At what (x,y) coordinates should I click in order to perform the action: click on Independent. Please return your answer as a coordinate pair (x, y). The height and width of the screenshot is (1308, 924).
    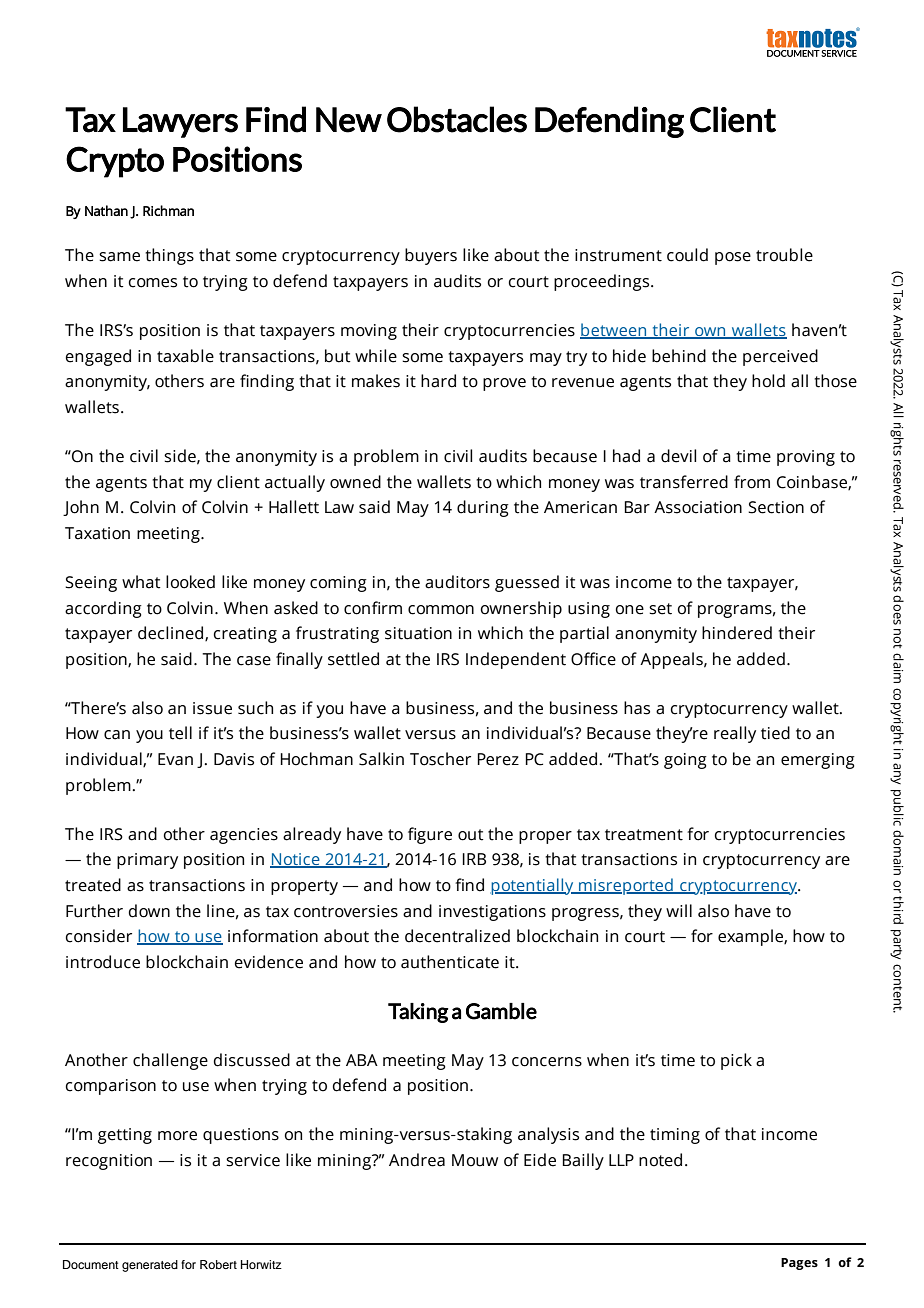
    Looking at the image, I should click on (516, 660).
